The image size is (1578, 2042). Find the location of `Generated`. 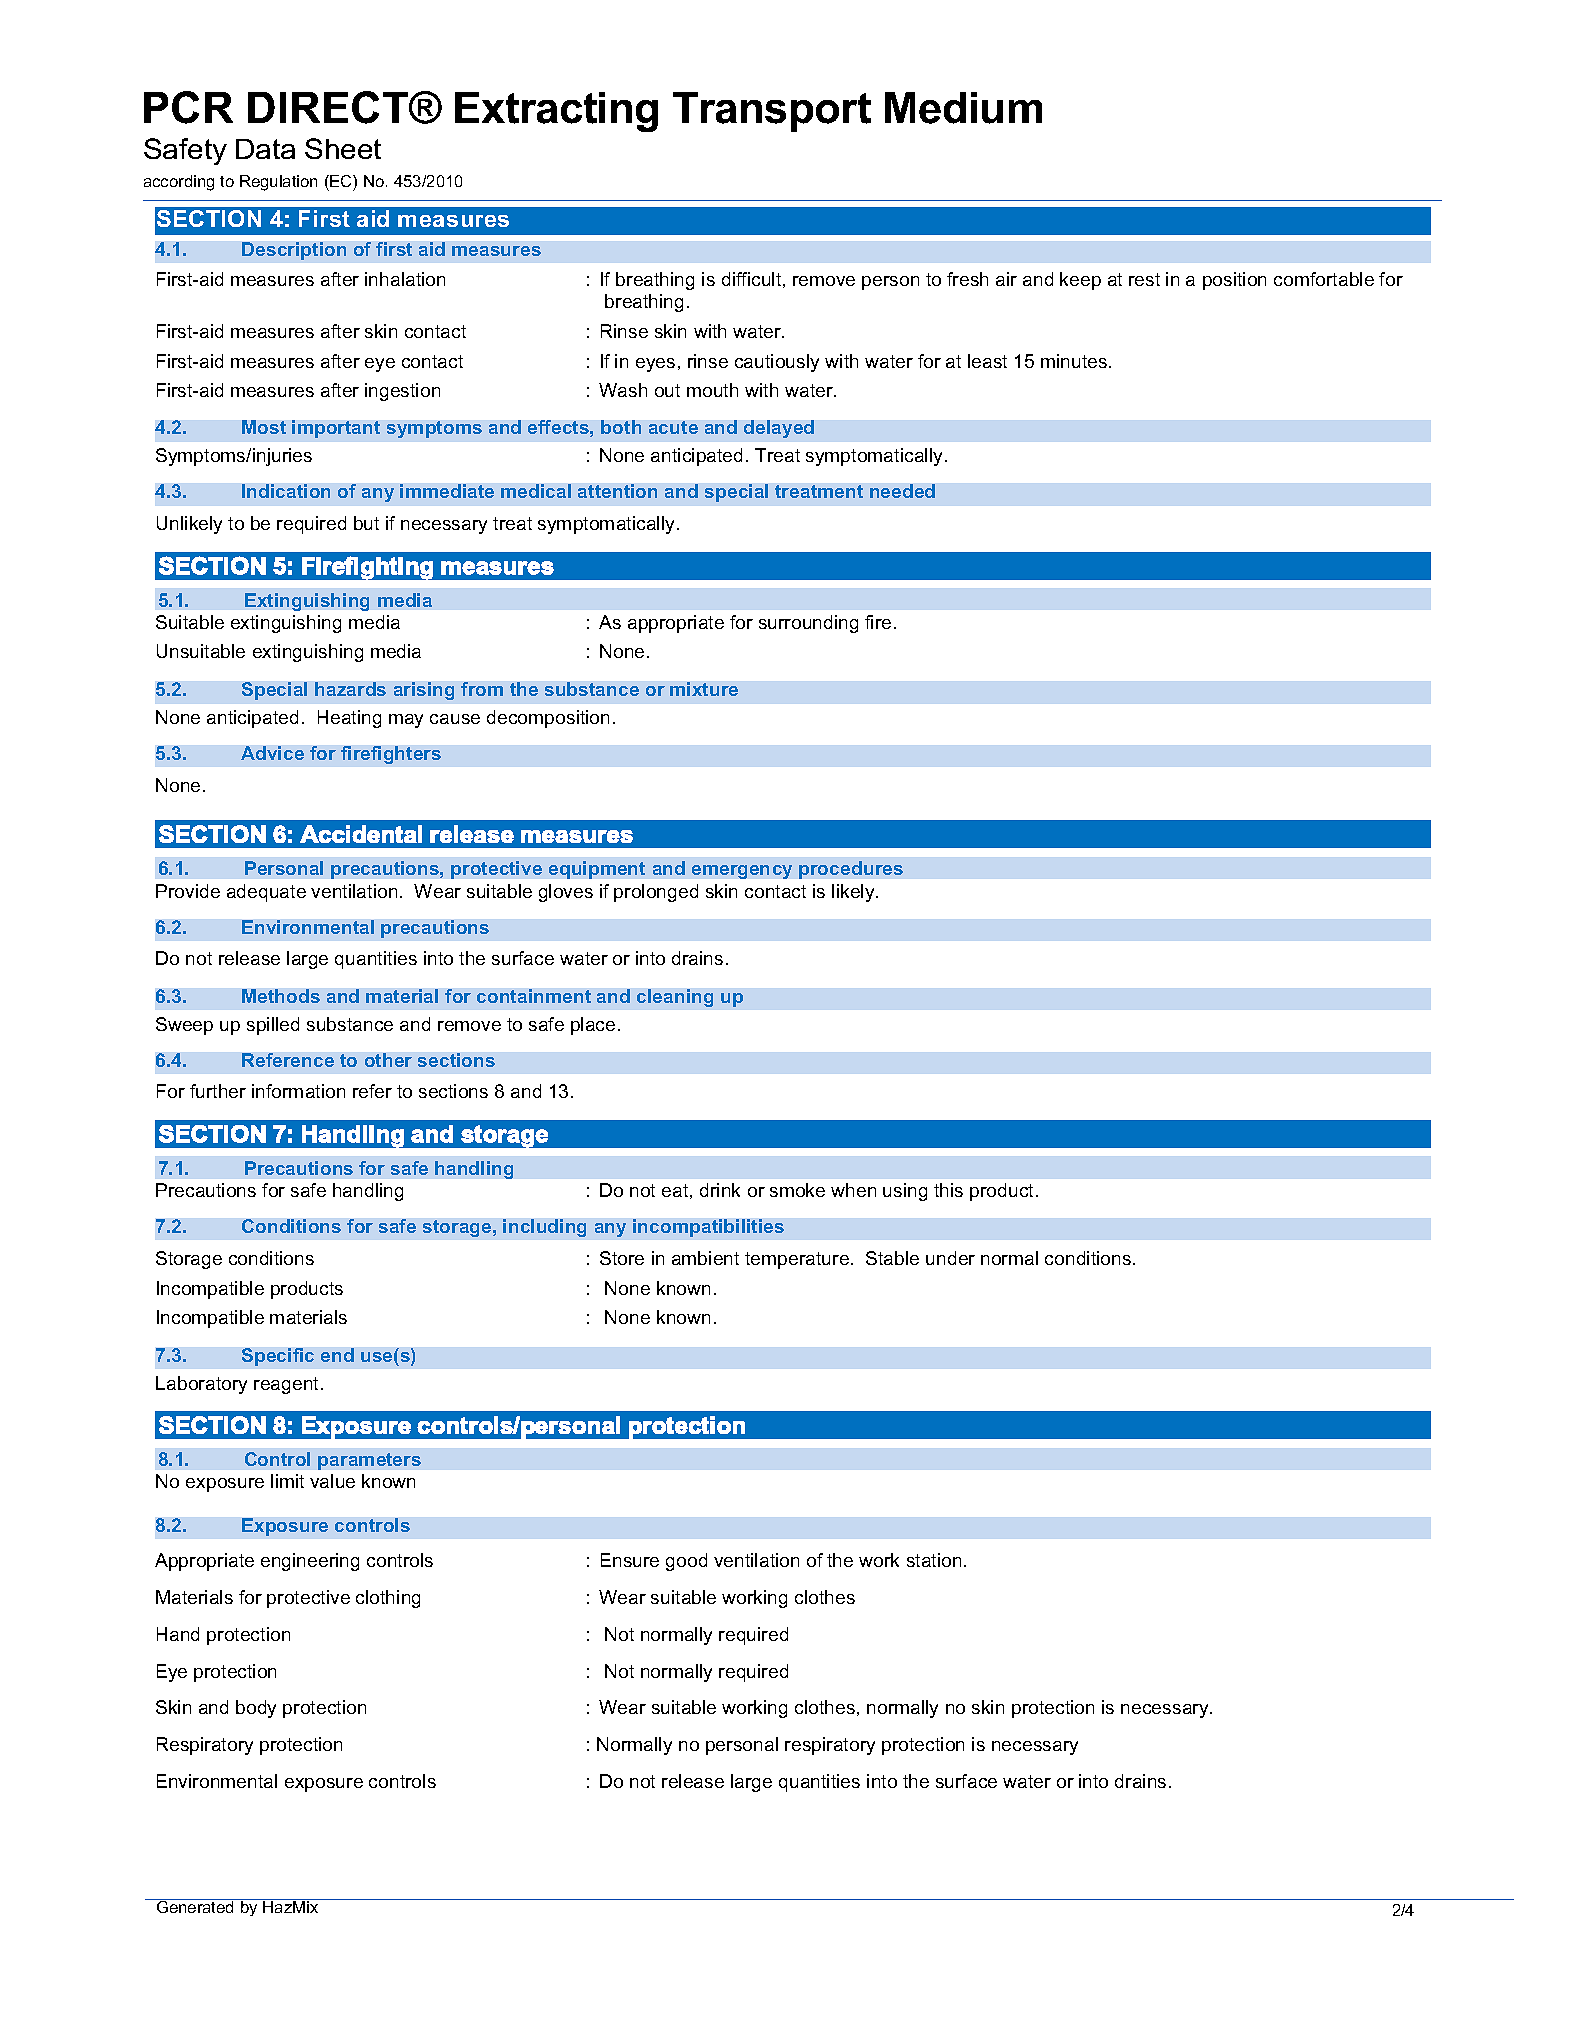

Generated is located at coordinates (195, 1906).
